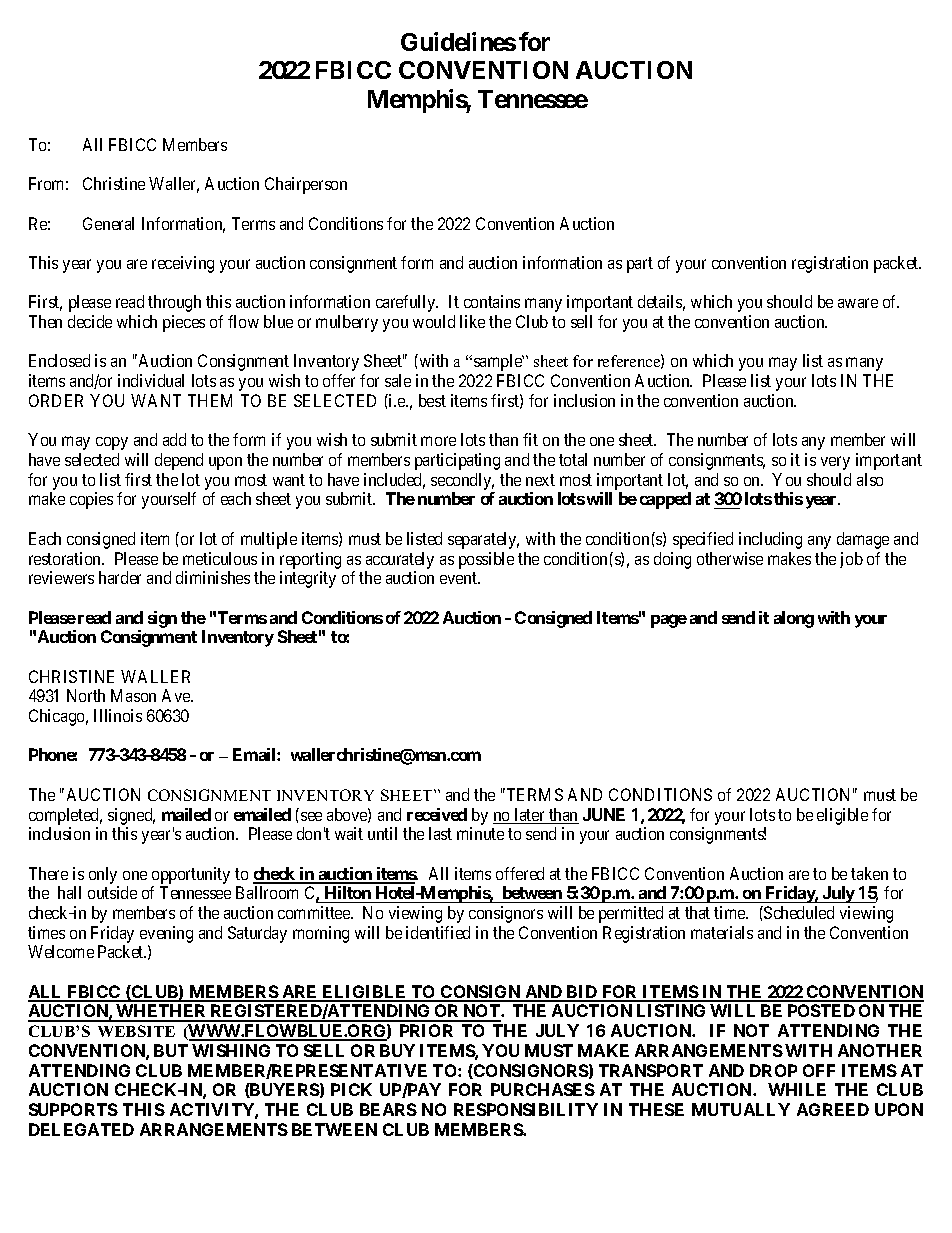 Image resolution: width=952 pixels, height=1233 pixels. I want to click on RESPONSIBILITY, so click(526, 1109).
